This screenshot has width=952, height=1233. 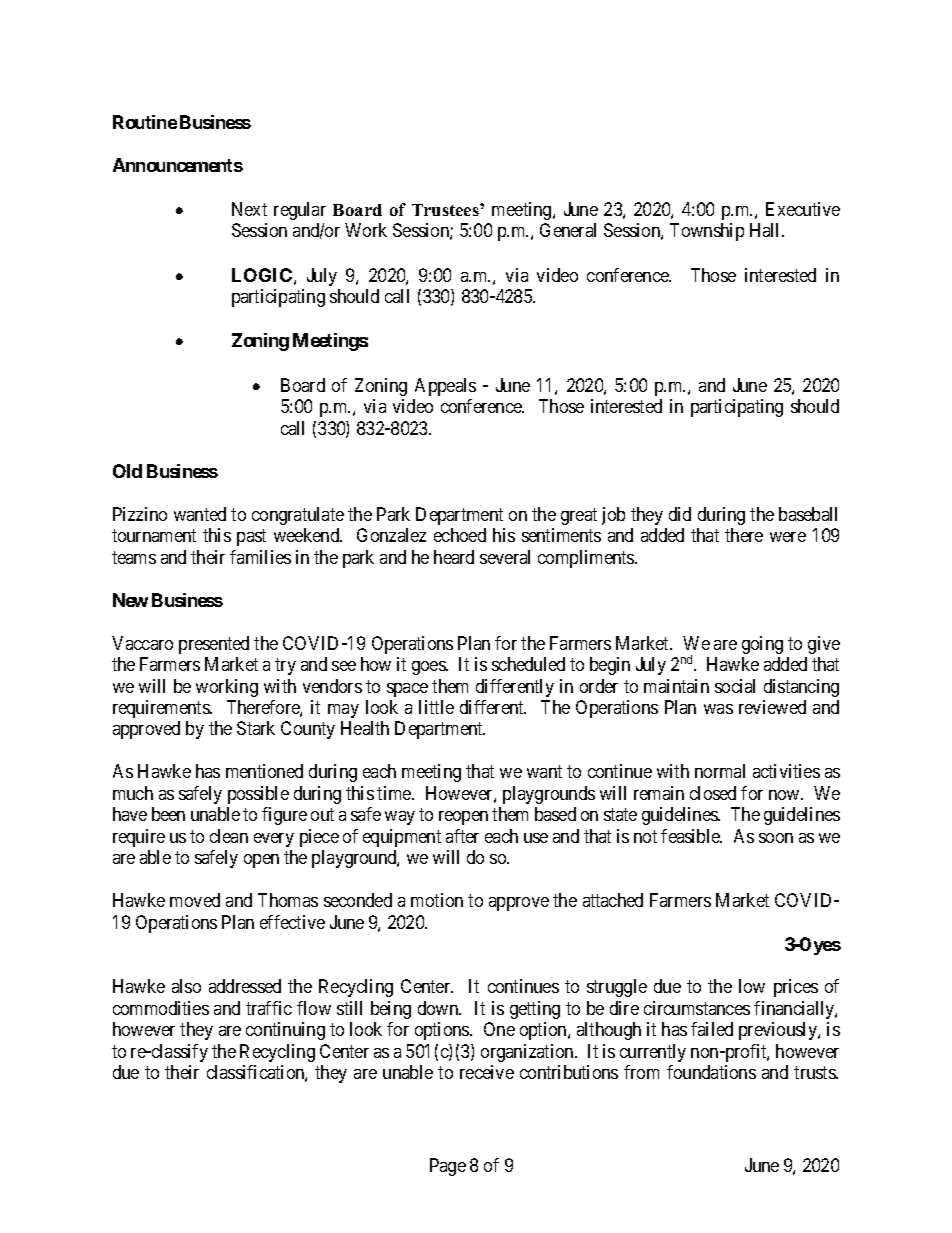 What do you see at coordinates (285, 1031) in the screenshot?
I see `continuing` at bounding box center [285, 1031].
